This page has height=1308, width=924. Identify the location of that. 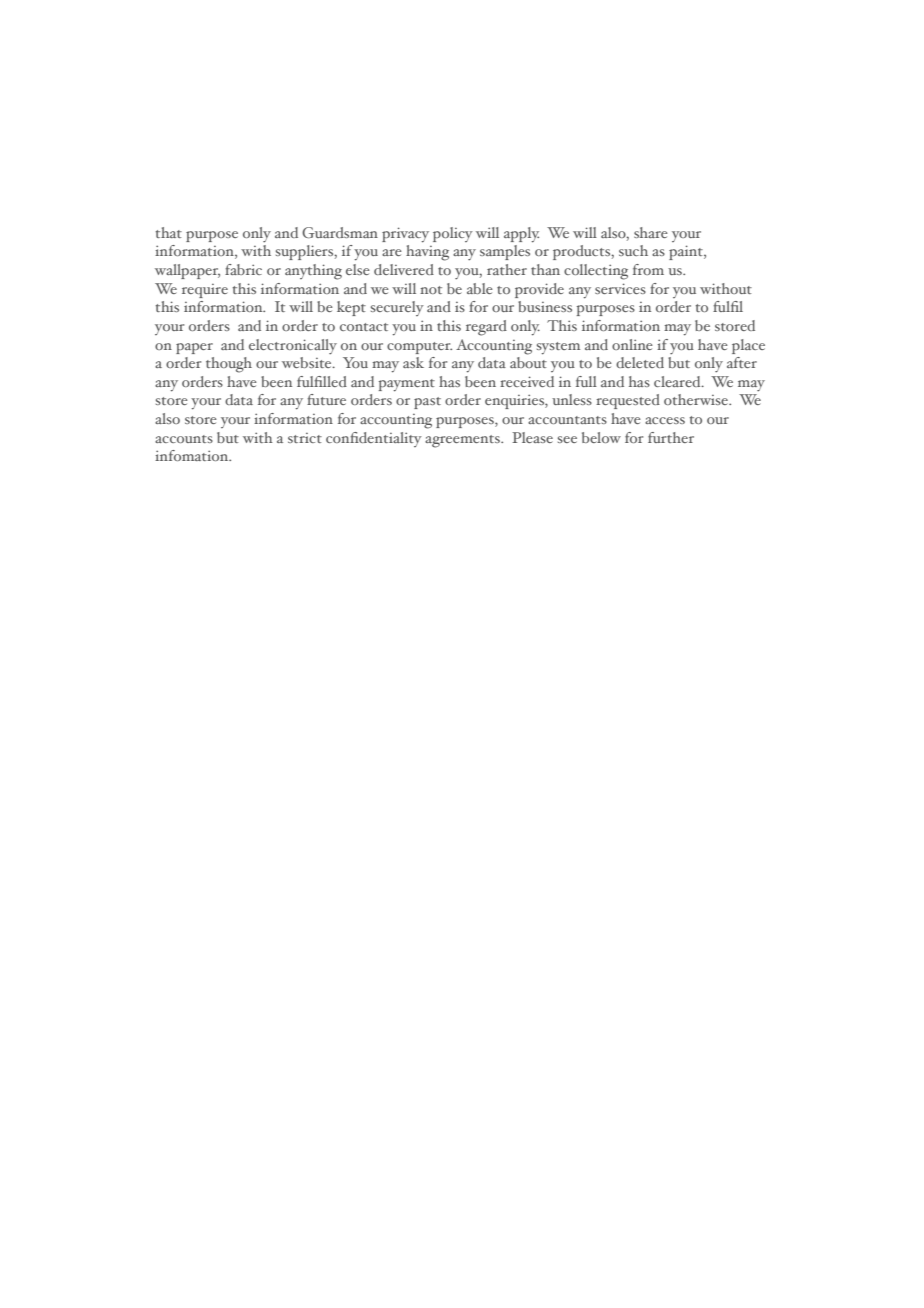
(169, 232).
